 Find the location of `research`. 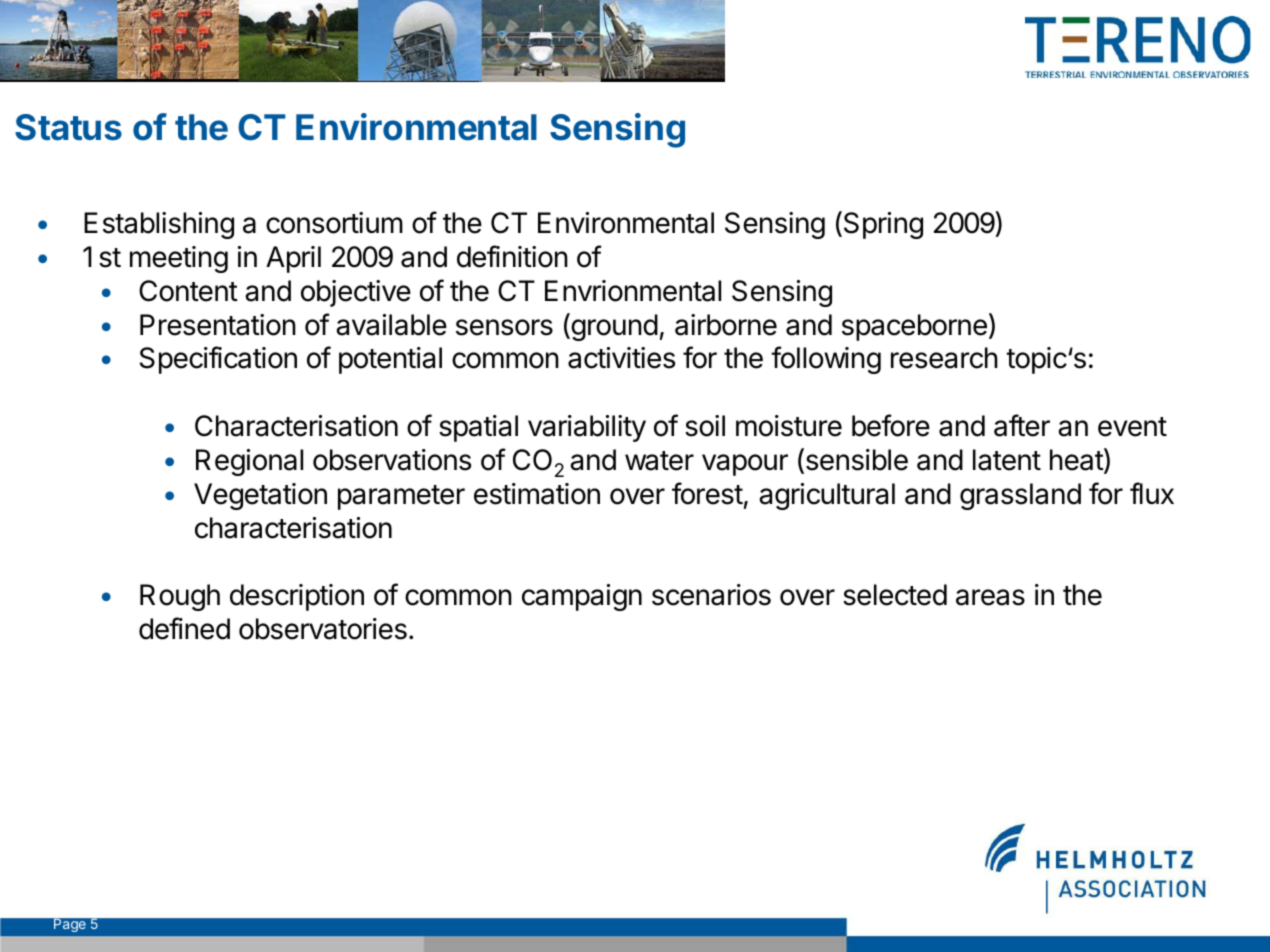

research is located at coordinates (944, 358).
